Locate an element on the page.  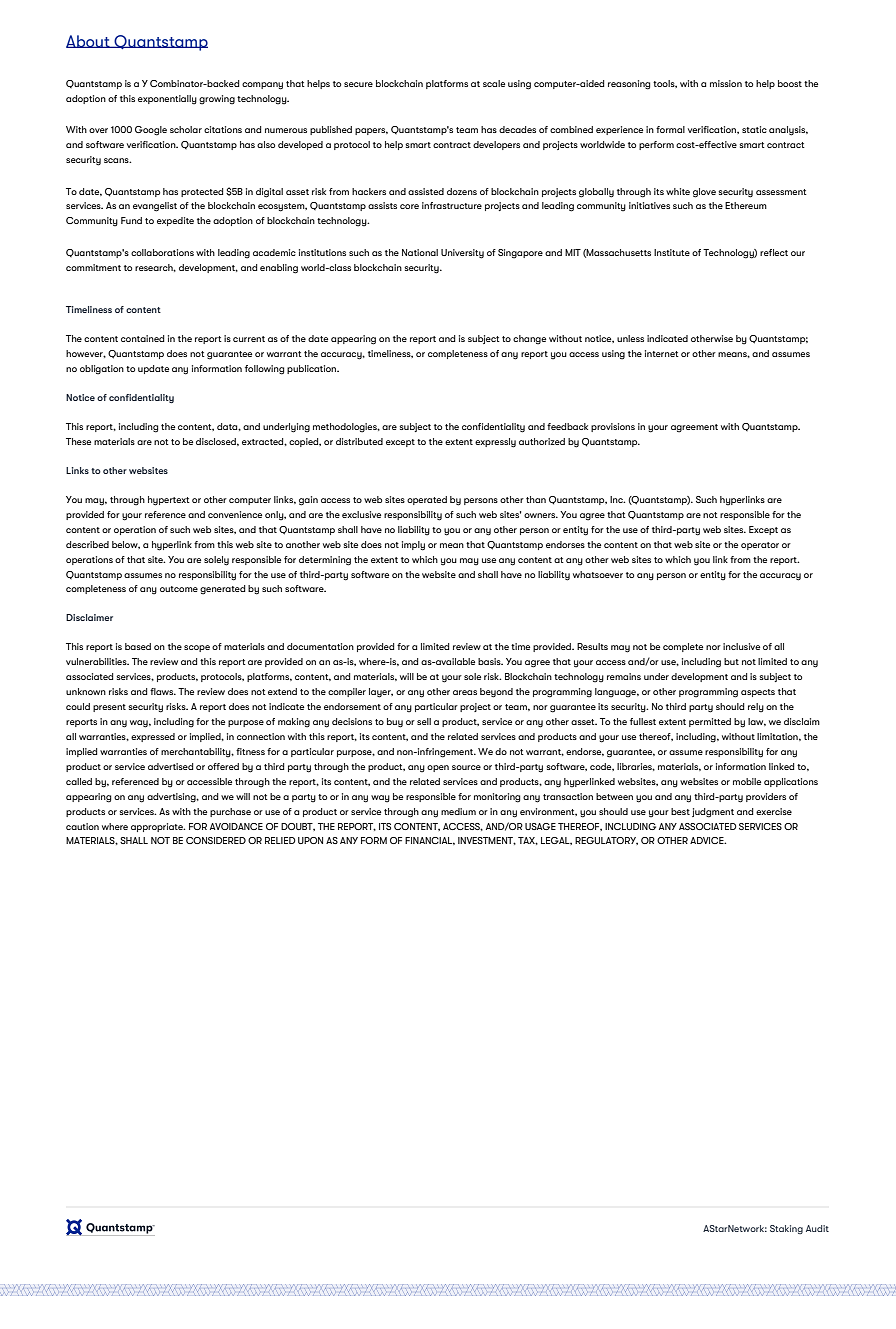
Audit is located at coordinates (817, 1228).
